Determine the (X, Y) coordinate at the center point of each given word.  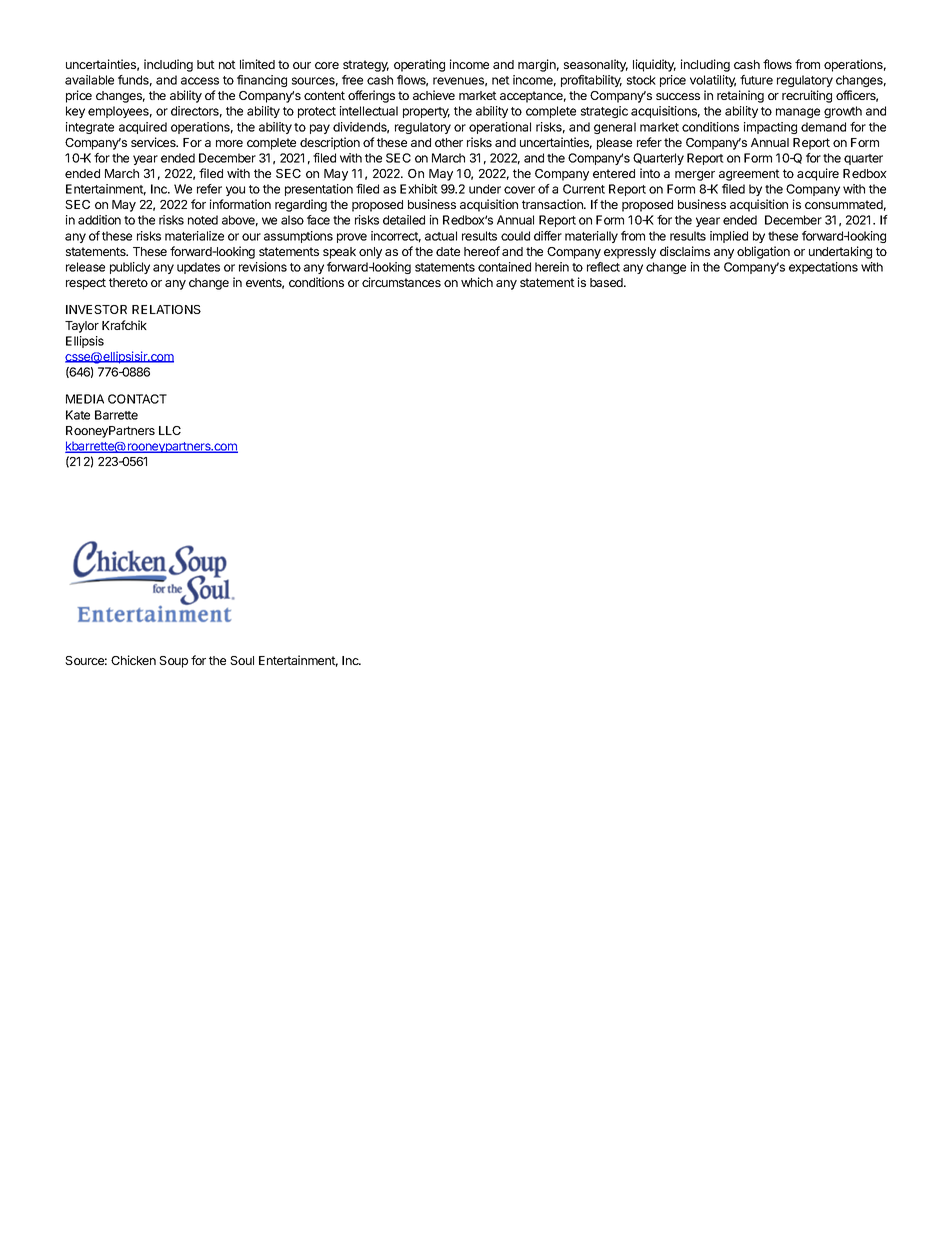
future (756, 80)
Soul (242, 660)
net (501, 80)
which (477, 282)
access (200, 81)
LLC (170, 430)
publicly (130, 268)
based (607, 282)
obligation (763, 252)
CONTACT (137, 399)
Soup (173, 662)
